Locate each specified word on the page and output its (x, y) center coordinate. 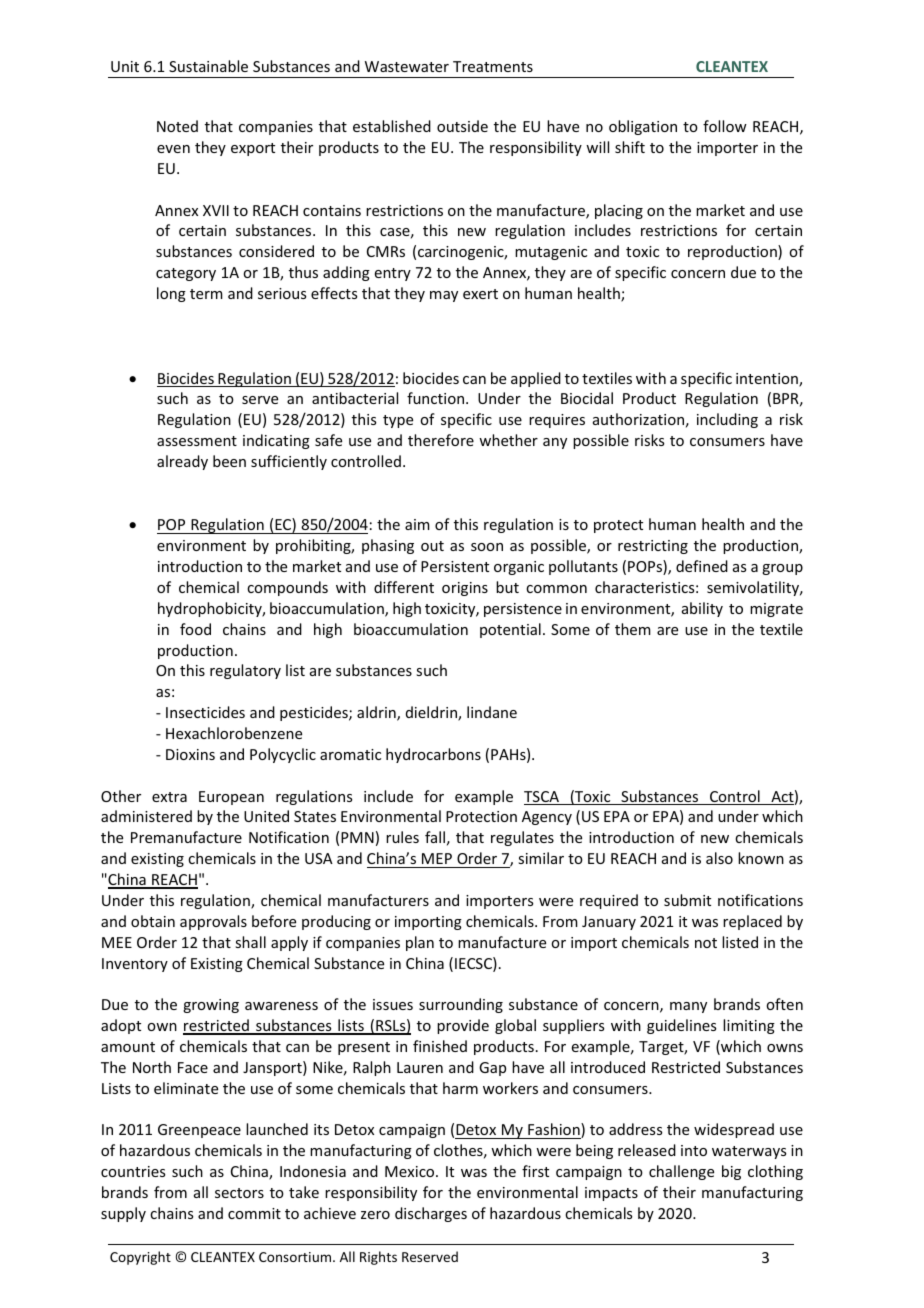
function (437, 398)
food (195, 629)
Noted (177, 126)
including (727, 420)
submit (687, 900)
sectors (239, 1193)
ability (702, 609)
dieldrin (432, 713)
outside (462, 126)
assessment (197, 441)
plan (420, 943)
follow (725, 126)
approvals (213, 922)
